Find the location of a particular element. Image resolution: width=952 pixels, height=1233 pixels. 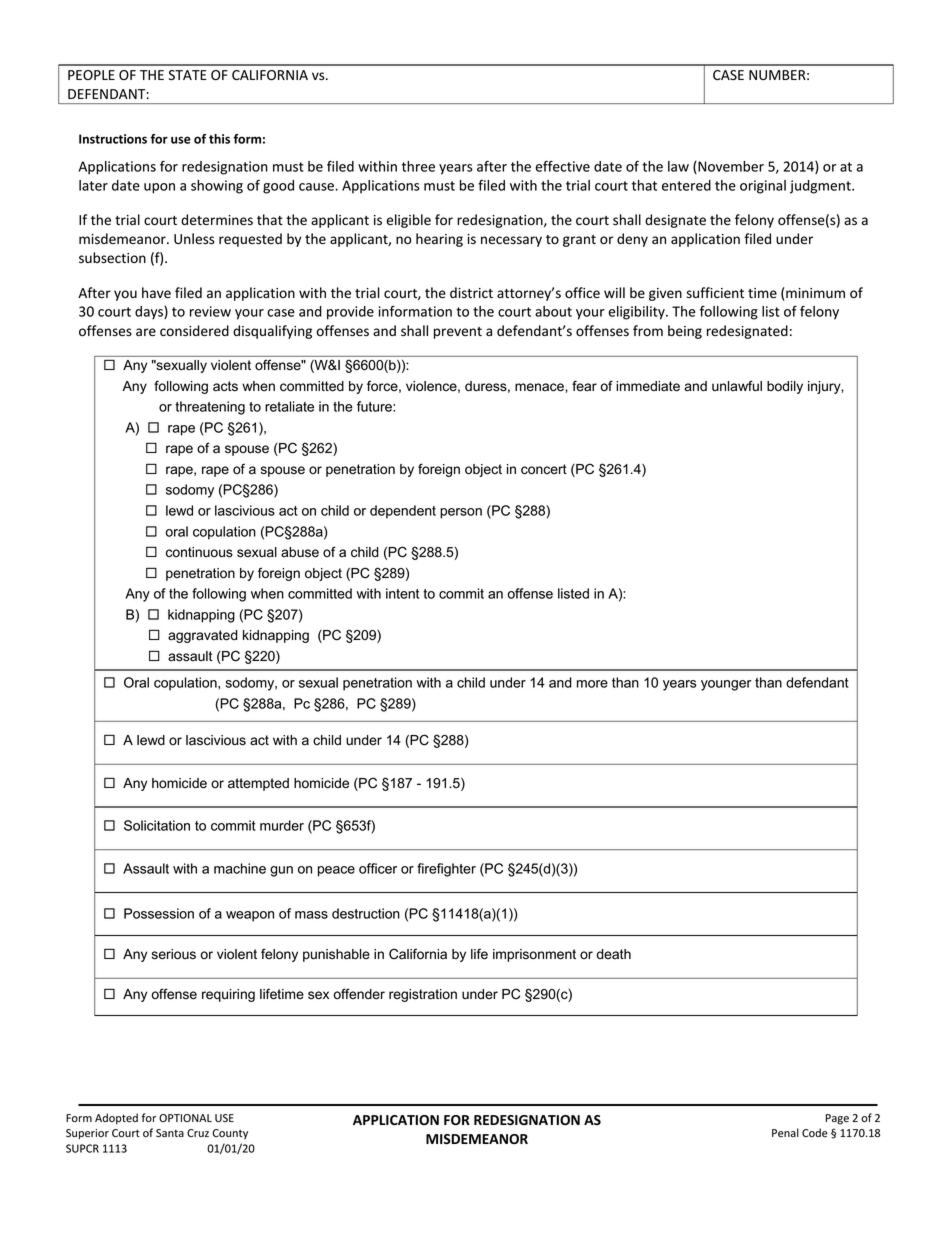

OPTIONAL is located at coordinates (185, 1118).
